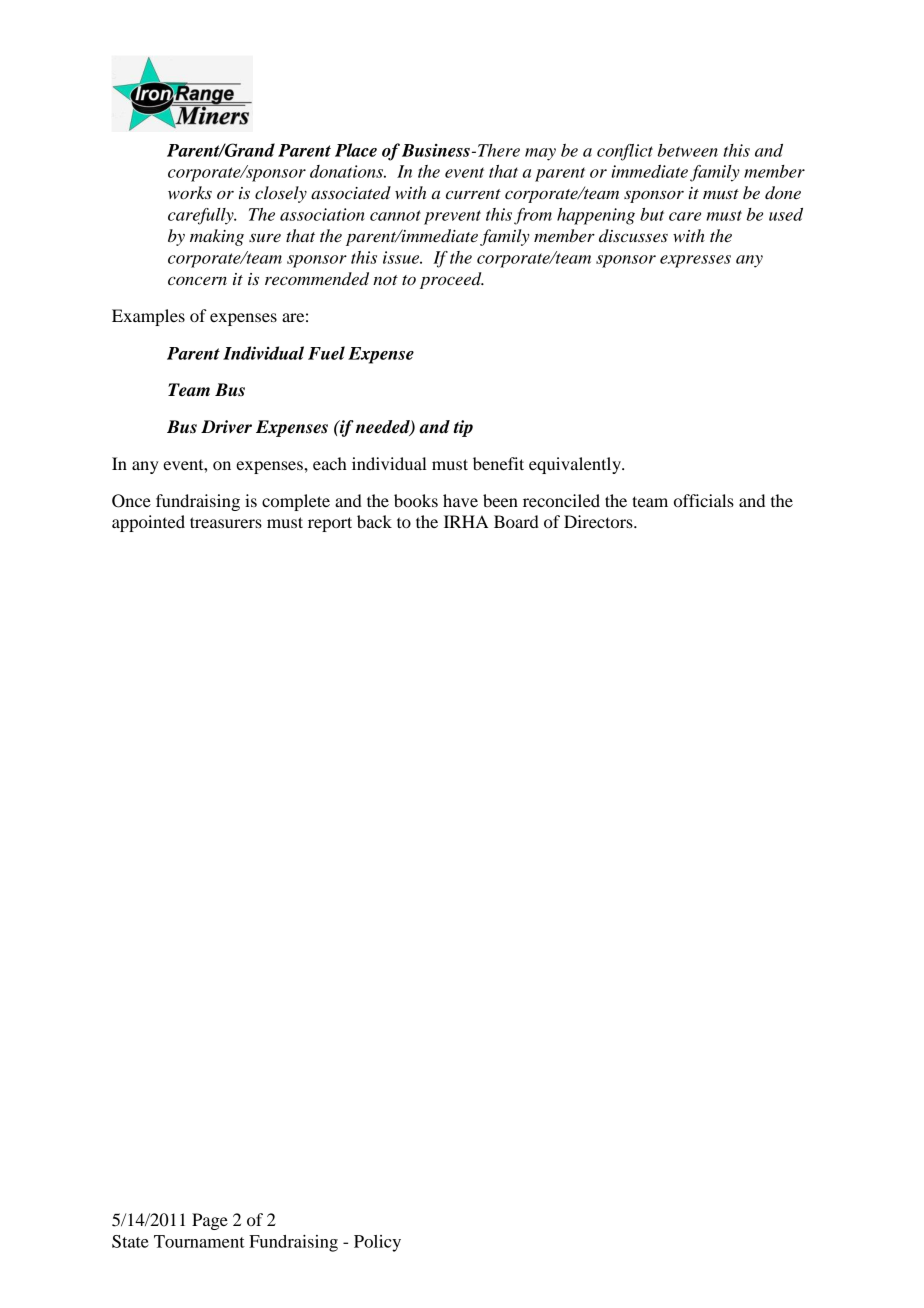 Image resolution: width=924 pixels, height=1308 pixels. I want to click on works, so click(190, 192).
